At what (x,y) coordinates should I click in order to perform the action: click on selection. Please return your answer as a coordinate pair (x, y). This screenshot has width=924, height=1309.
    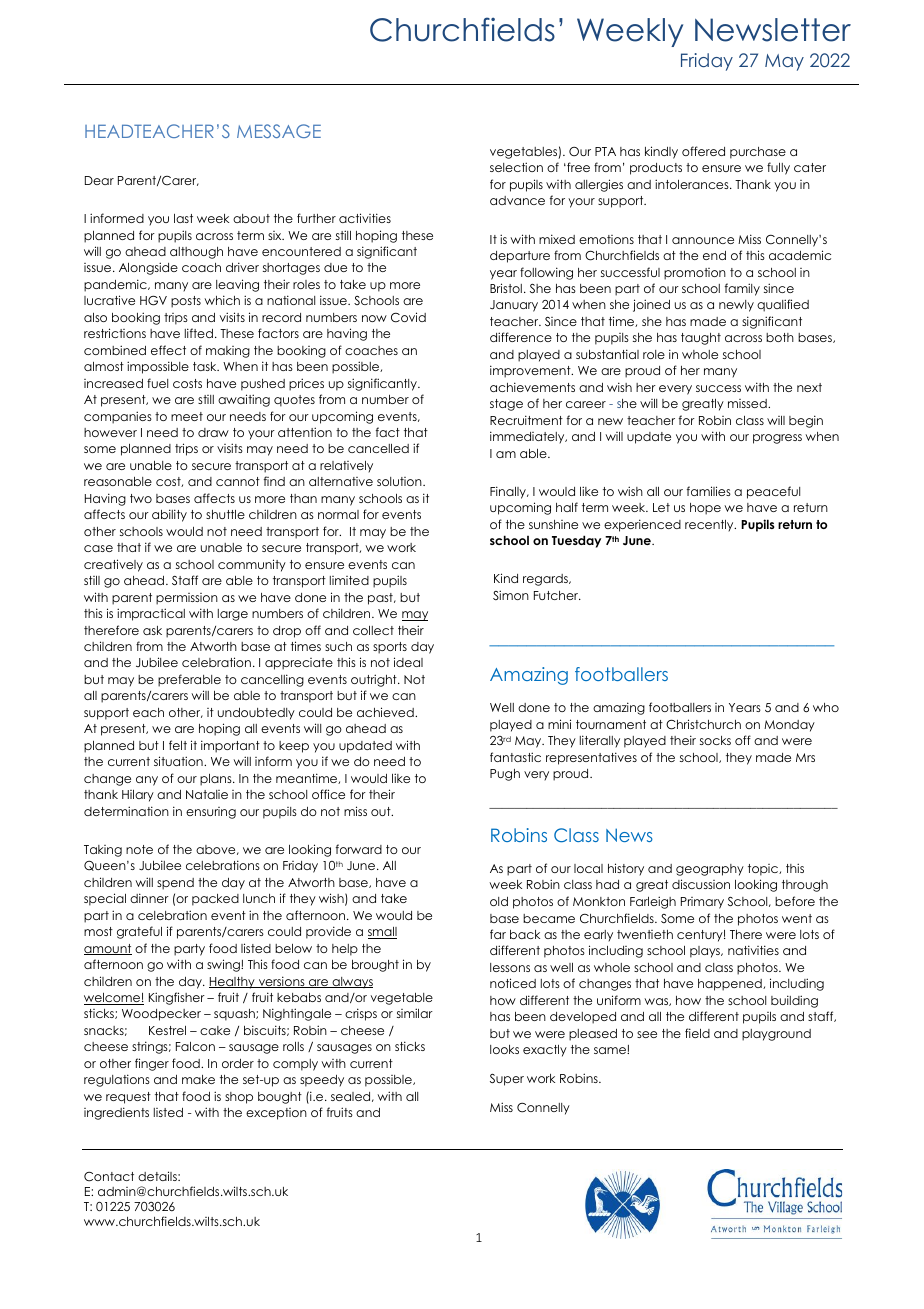
    Looking at the image, I should click on (516, 167).
